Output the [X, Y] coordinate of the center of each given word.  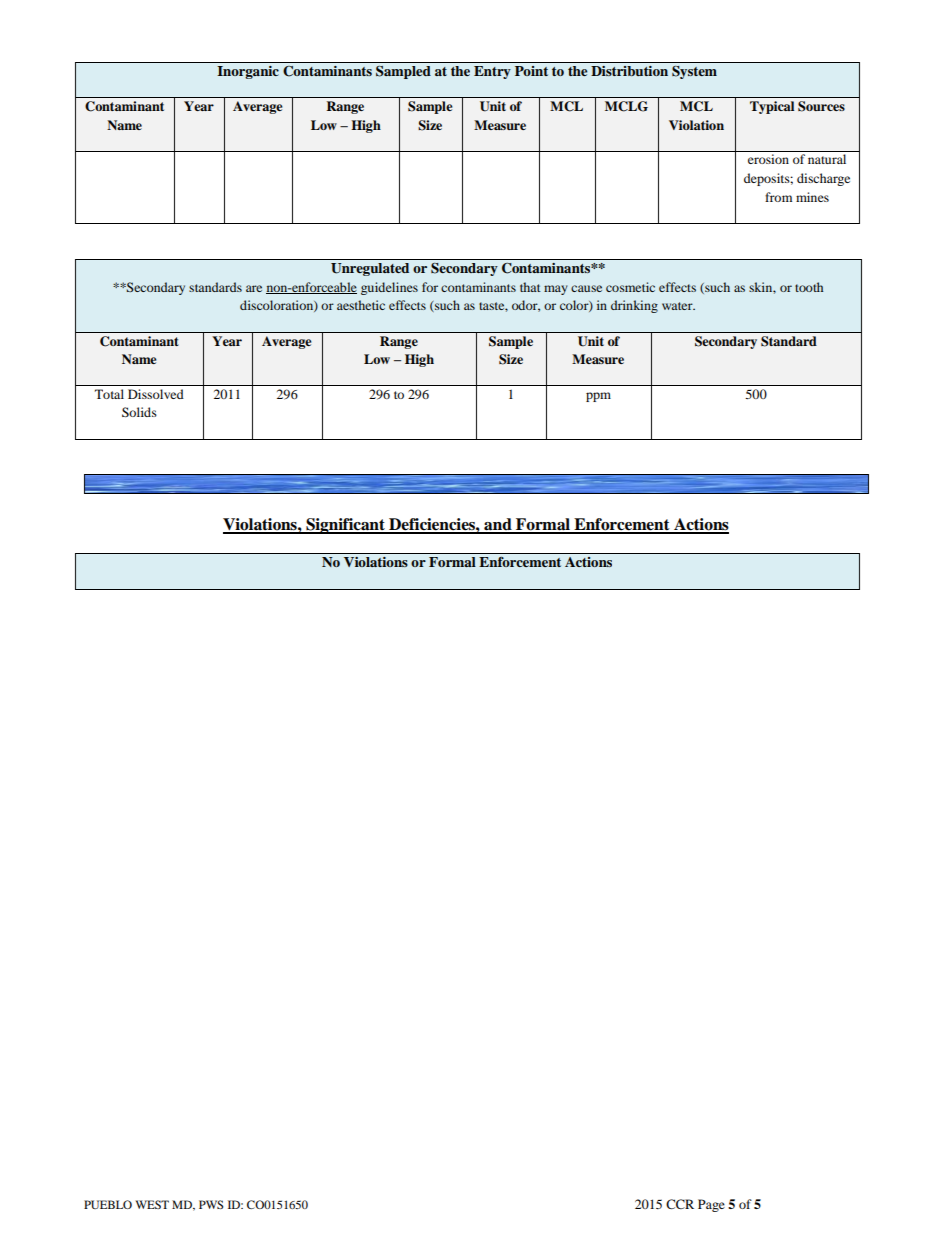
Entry [492, 72]
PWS [211, 1204]
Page [711, 1205]
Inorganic [248, 72]
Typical [772, 107]
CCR [680, 1204]
